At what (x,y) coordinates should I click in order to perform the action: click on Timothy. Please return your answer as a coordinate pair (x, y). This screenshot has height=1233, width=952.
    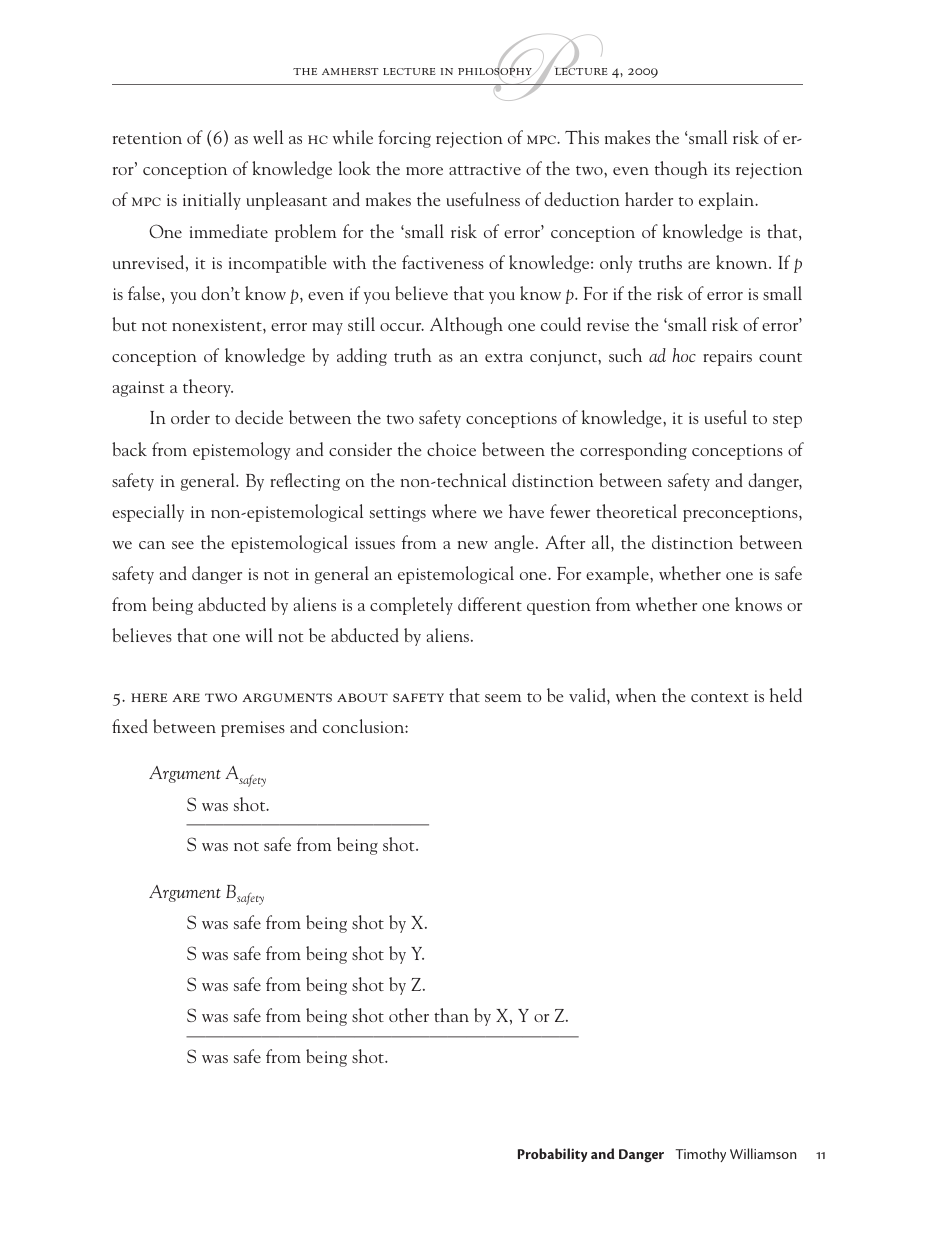
    Looking at the image, I should click on (701, 1155).
